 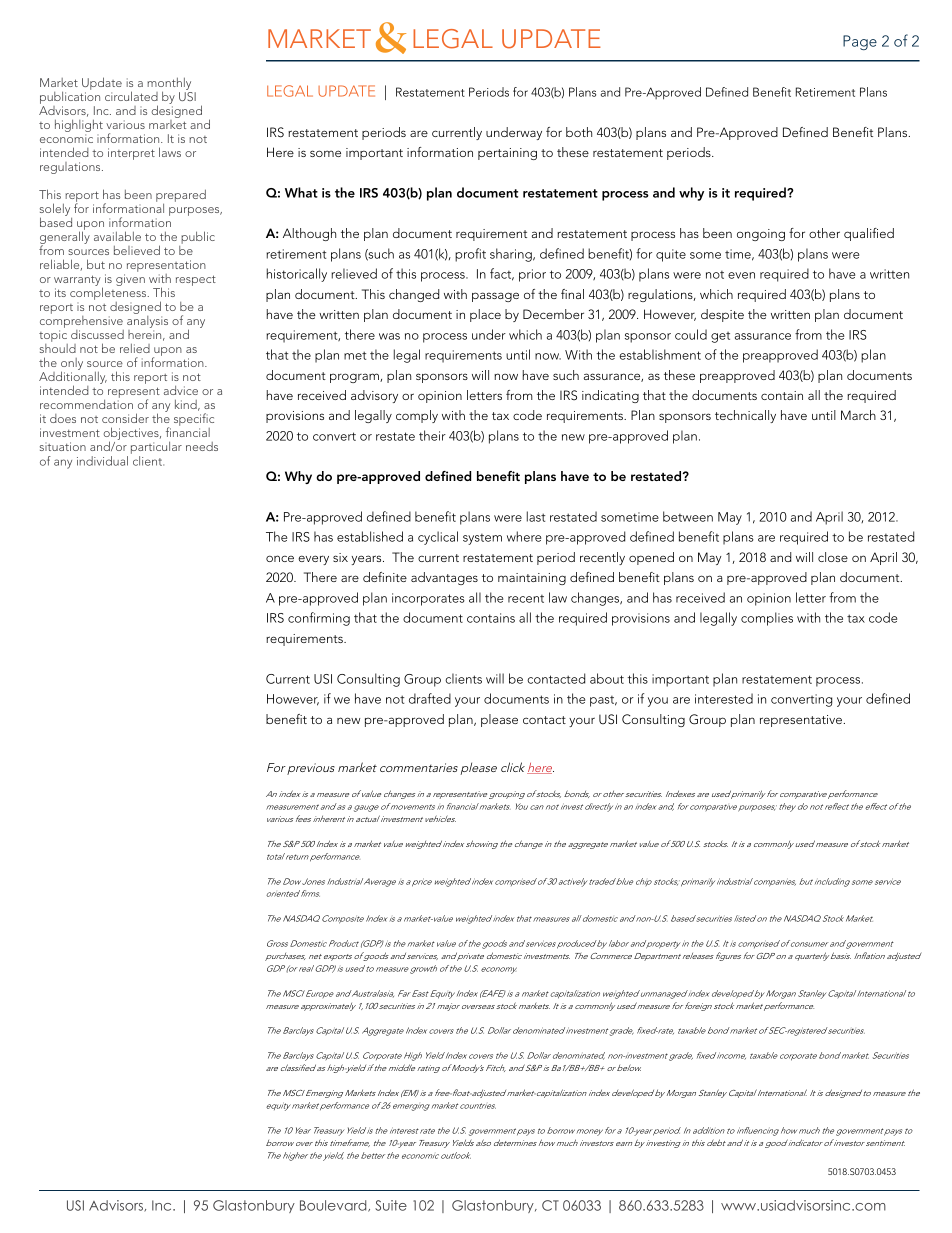 What do you see at coordinates (430, 698) in the screenshot?
I see `drafted` at bounding box center [430, 698].
